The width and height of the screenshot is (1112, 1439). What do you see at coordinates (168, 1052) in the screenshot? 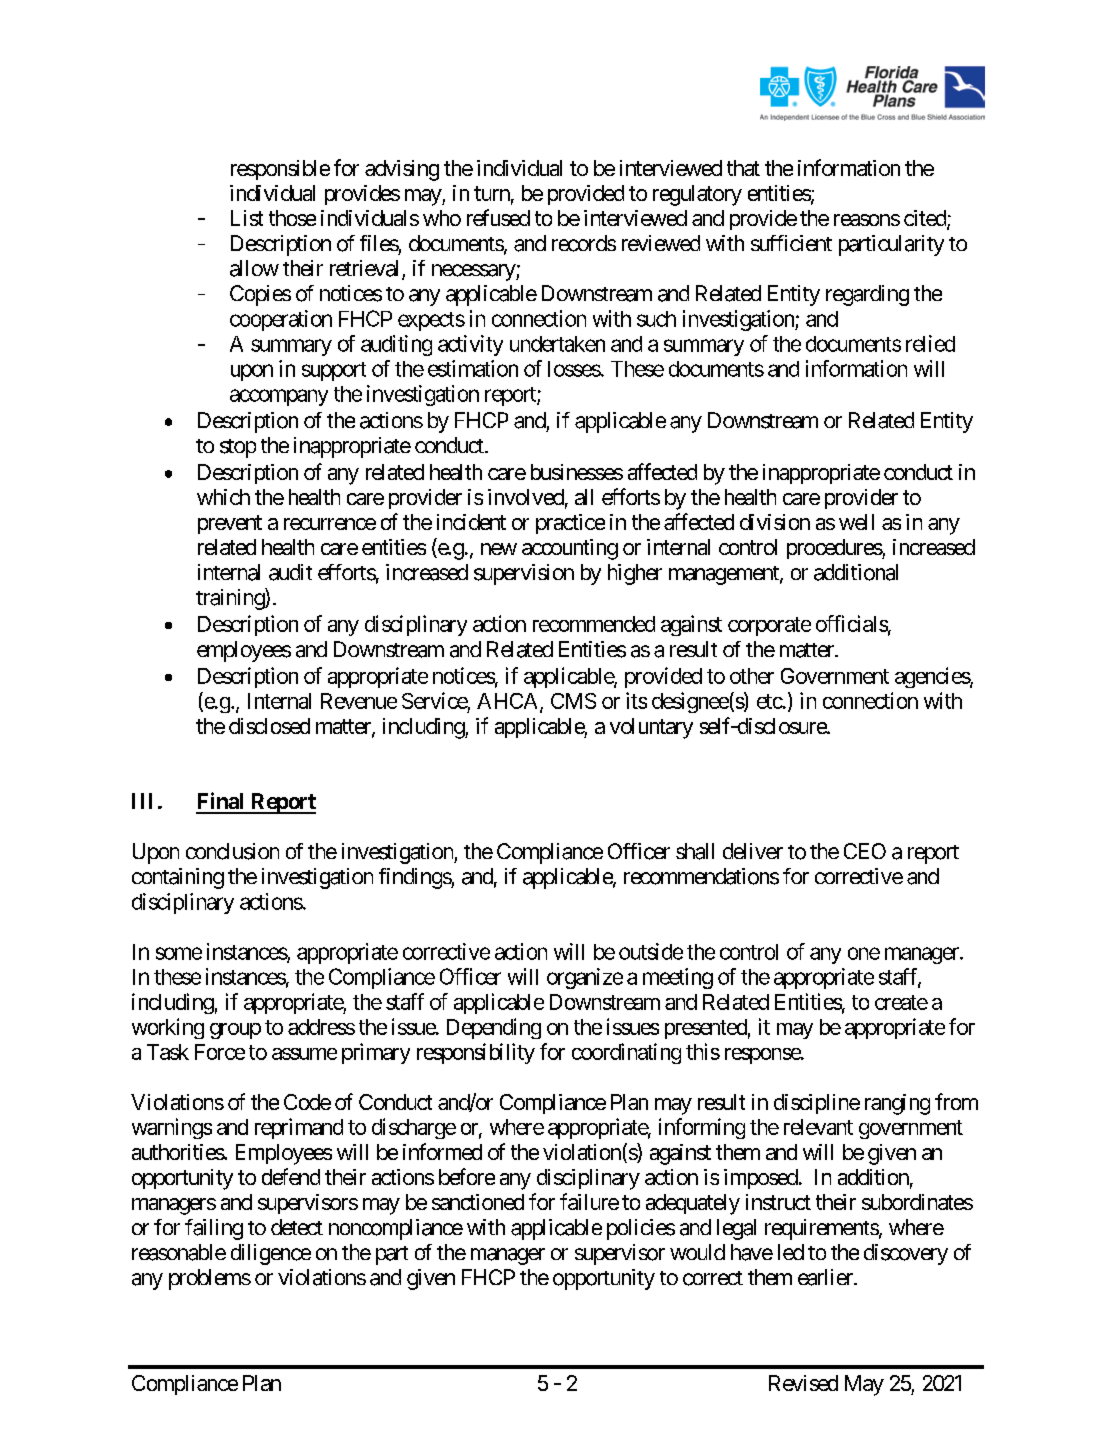
I see `Task` at bounding box center [168, 1052].
